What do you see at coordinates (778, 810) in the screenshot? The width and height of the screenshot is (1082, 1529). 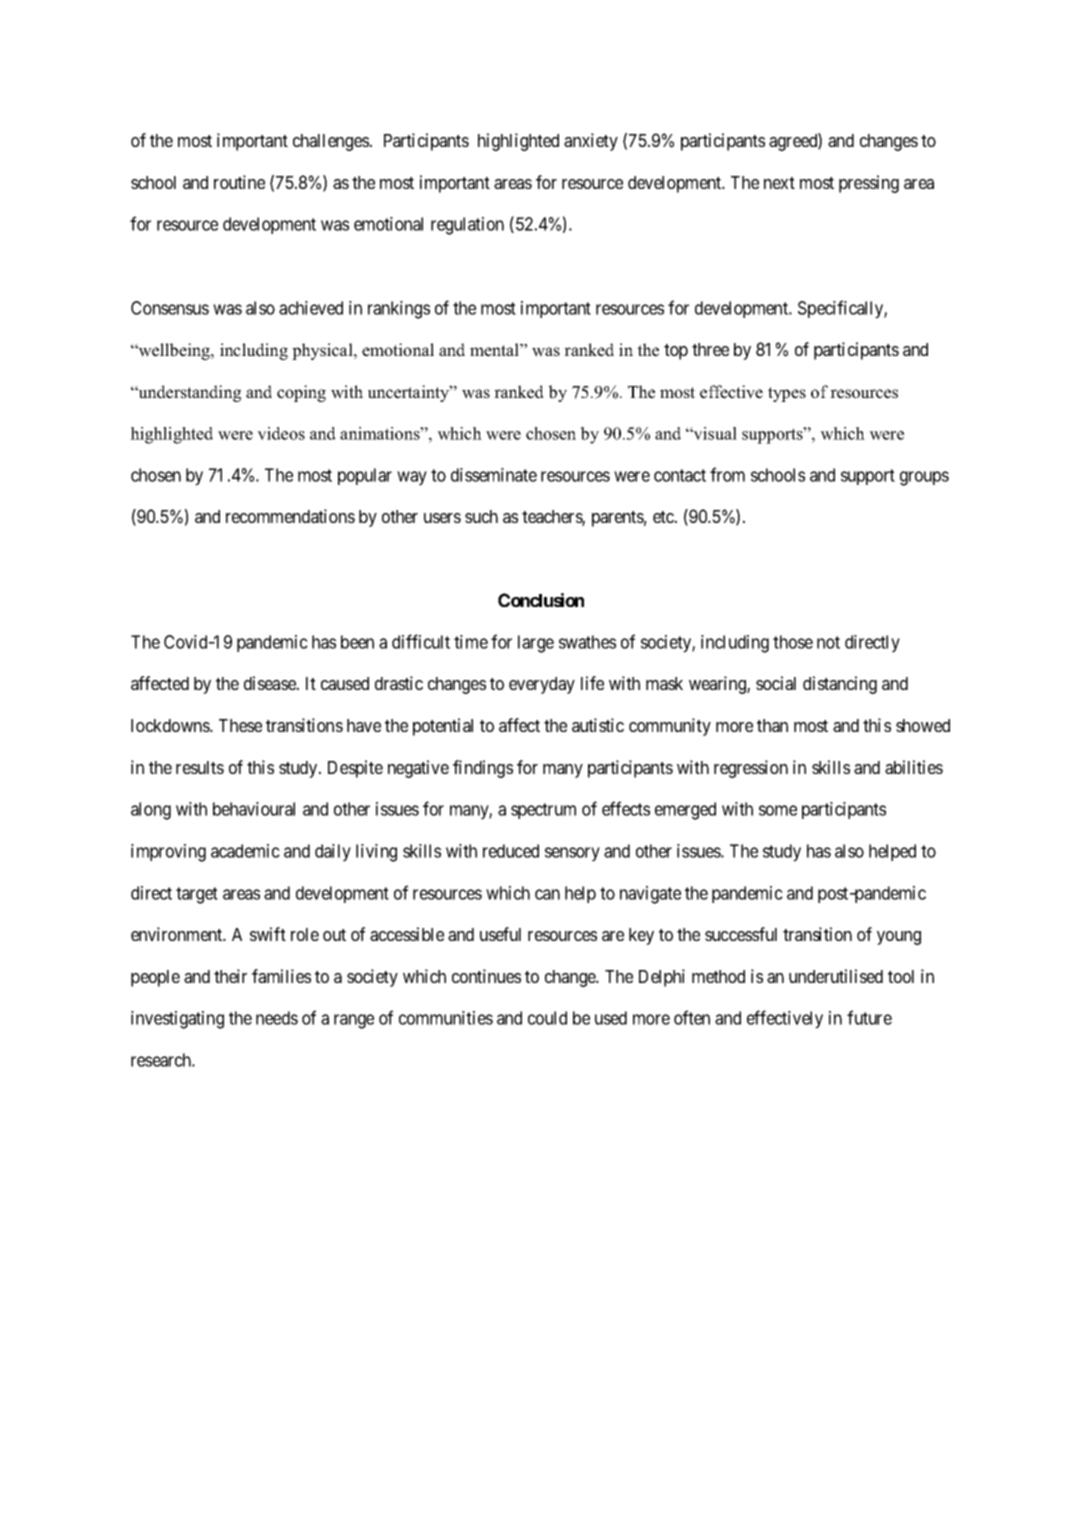 I see `some` at bounding box center [778, 810].
